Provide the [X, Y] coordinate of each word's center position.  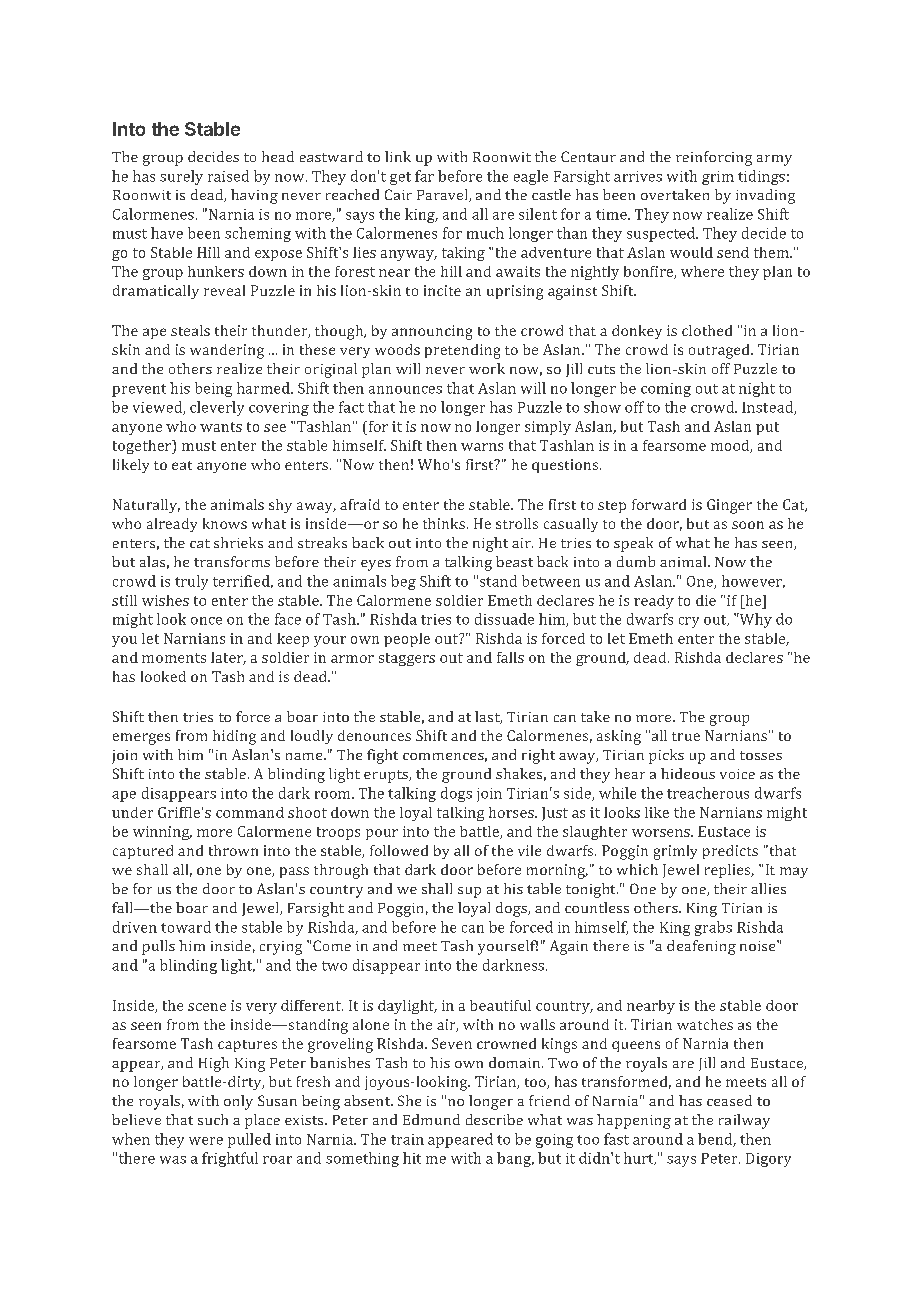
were [206, 1141]
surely [181, 177]
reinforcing [714, 158]
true [686, 736]
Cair [398, 194]
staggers [407, 659]
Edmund [431, 1119]
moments [174, 658]
